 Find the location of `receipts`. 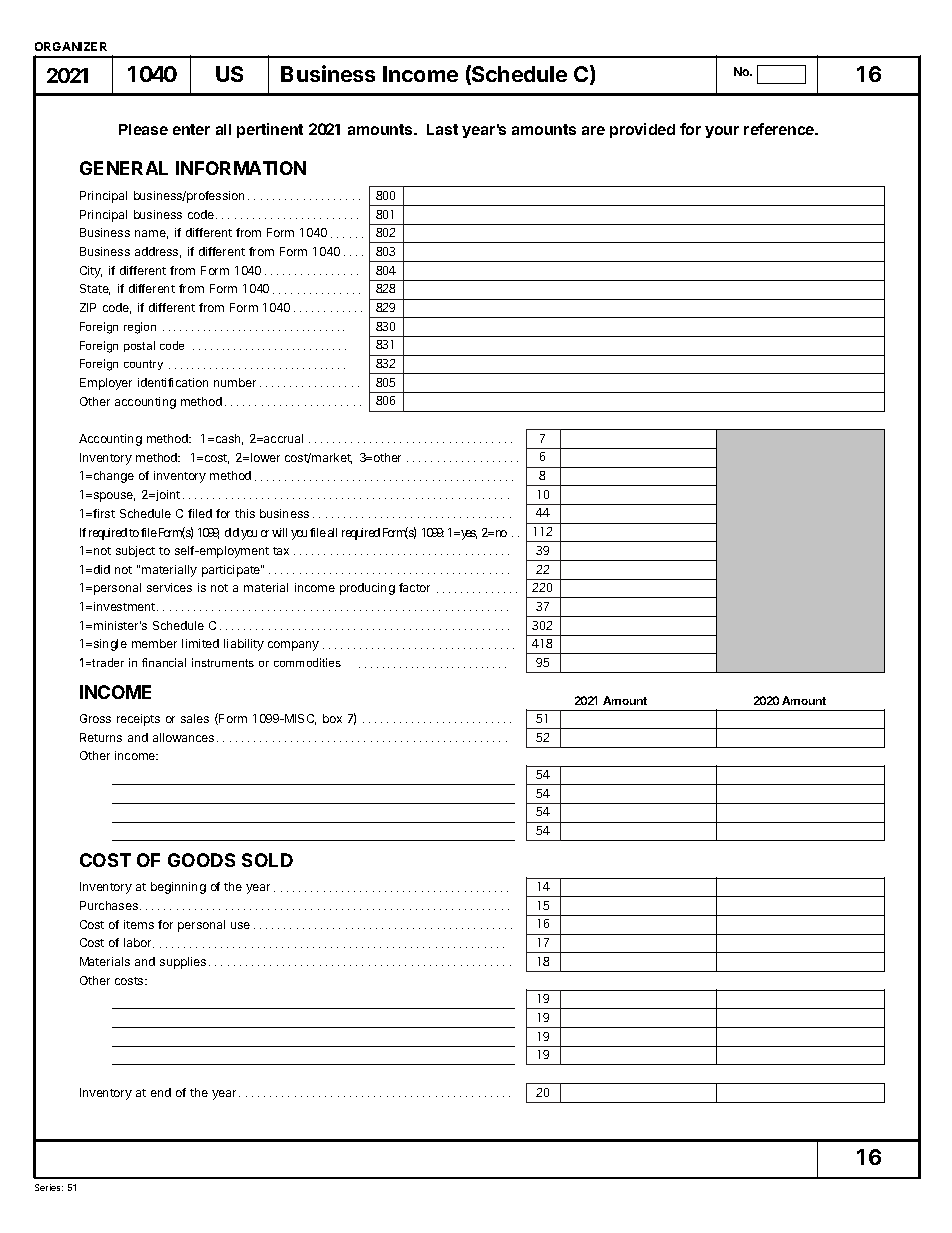

receipts is located at coordinates (138, 720).
